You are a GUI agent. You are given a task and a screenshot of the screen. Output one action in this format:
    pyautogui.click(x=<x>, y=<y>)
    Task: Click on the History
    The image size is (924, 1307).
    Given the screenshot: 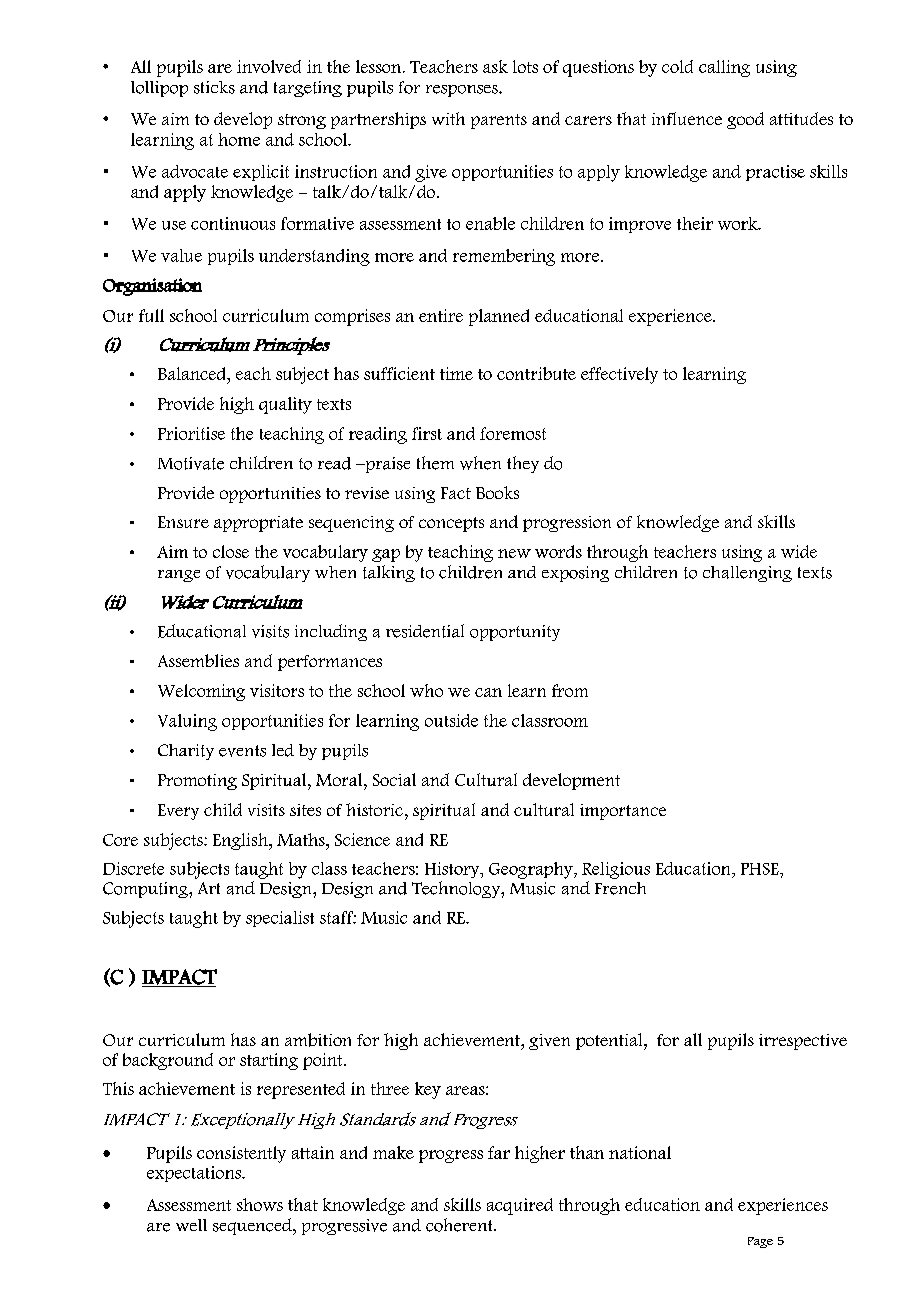 What is the action you would take?
    pyautogui.click(x=453, y=870)
